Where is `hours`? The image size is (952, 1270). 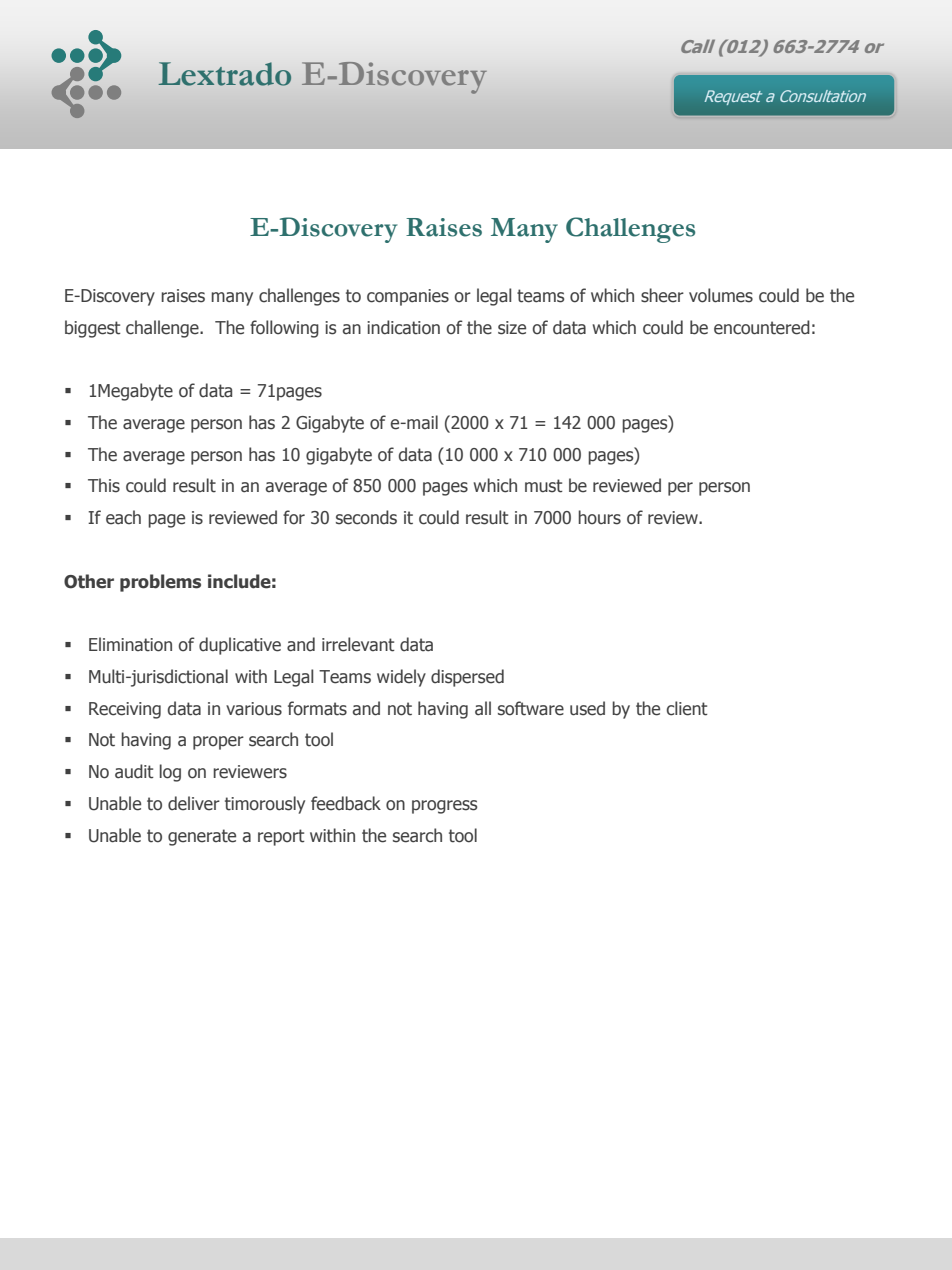 hours is located at coordinates (599, 517).
